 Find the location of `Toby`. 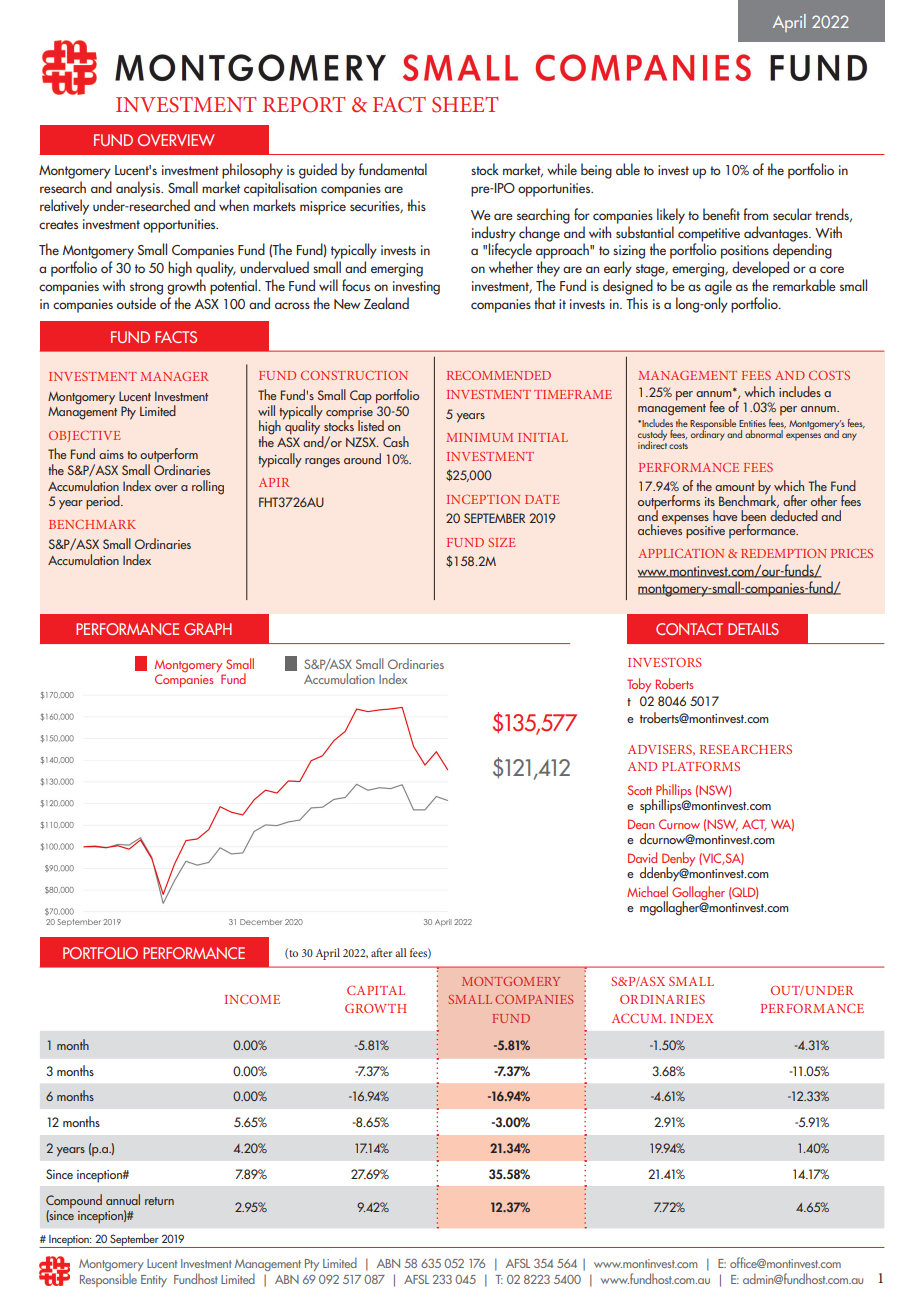

Toby is located at coordinates (639, 685).
